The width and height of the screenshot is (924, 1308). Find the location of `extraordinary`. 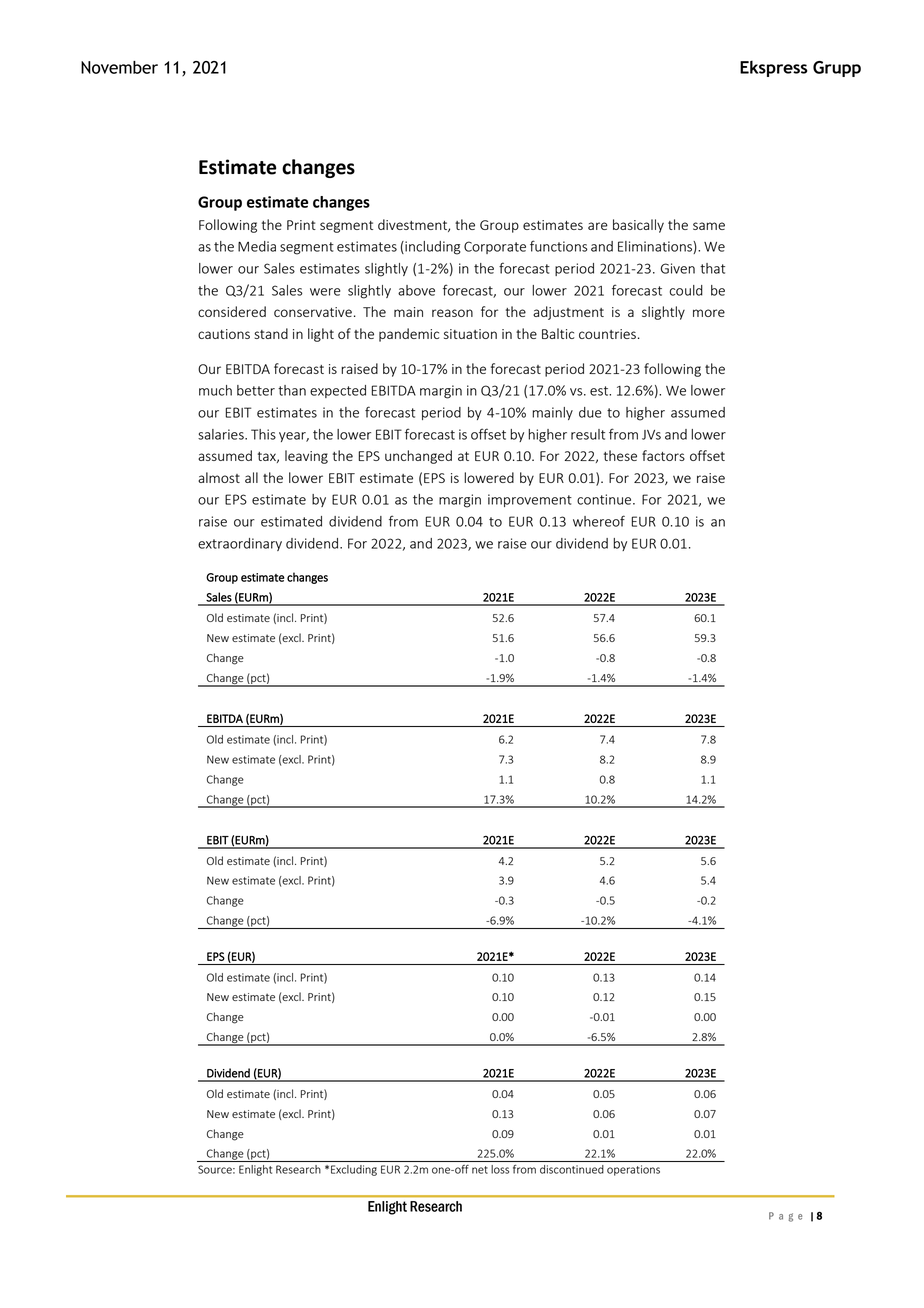

extraordinary is located at coordinates (240, 544).
